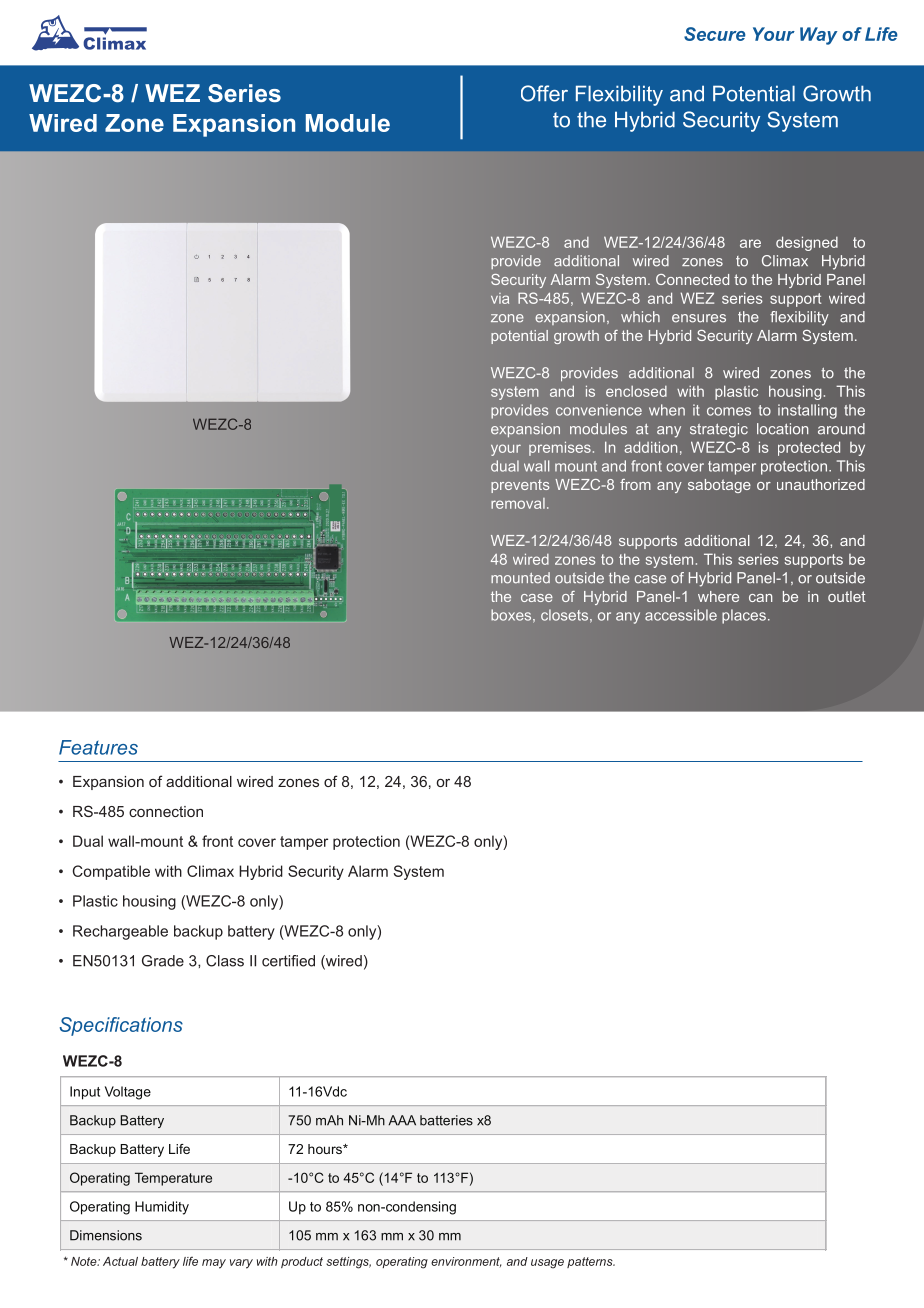 This screenshot has width=924, height=1308. What do you see at coordinates (162, 1208) in the screenshot?
I see `Humidity` at bounding box center [162, 1208].
